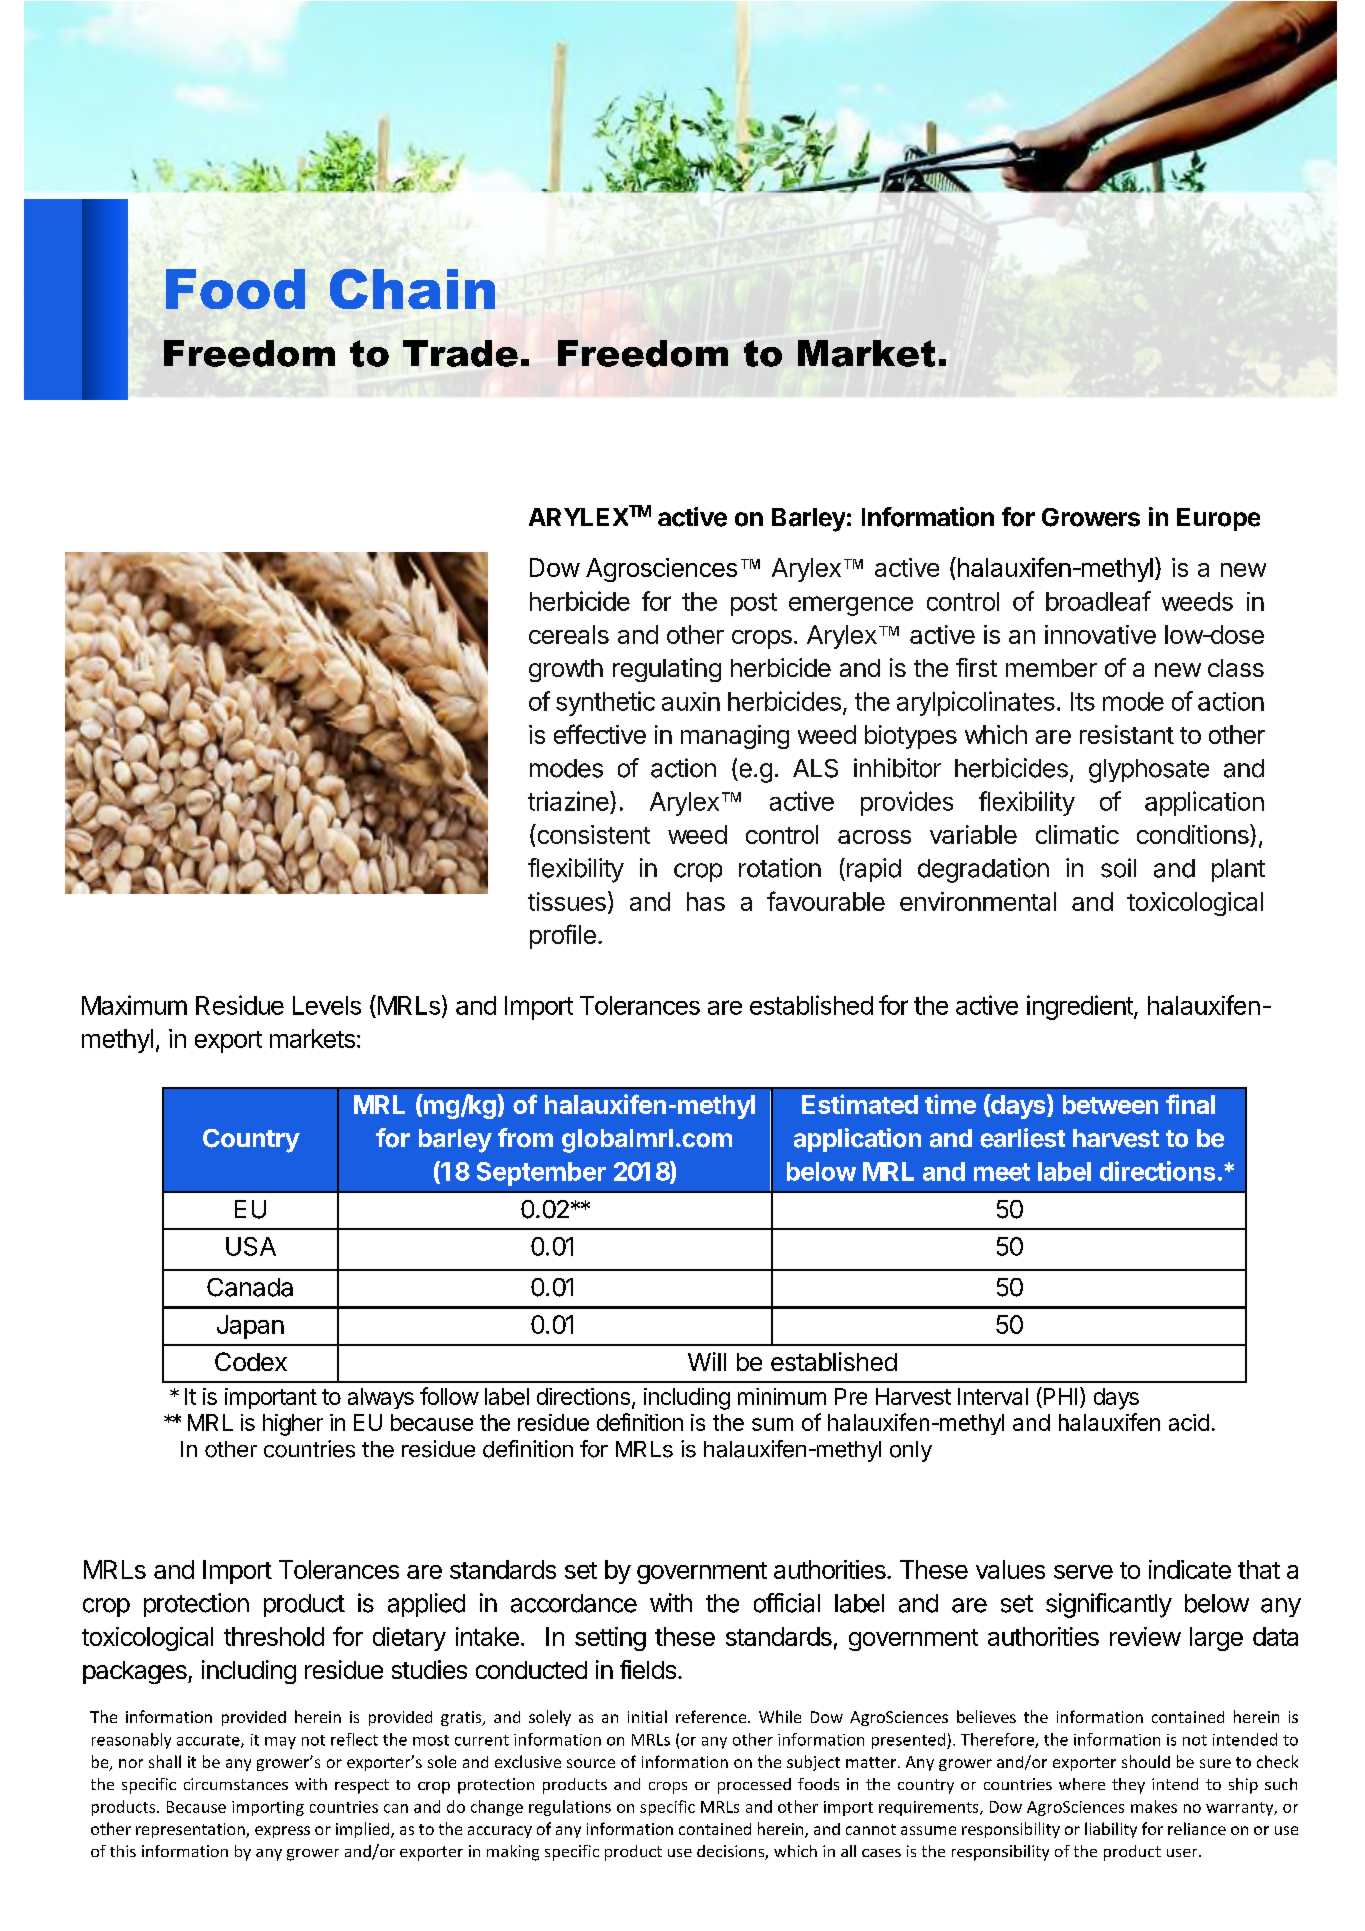  Describe the element at coordinates (460, 353) in the screenshot. I see `Trade` at that location.
